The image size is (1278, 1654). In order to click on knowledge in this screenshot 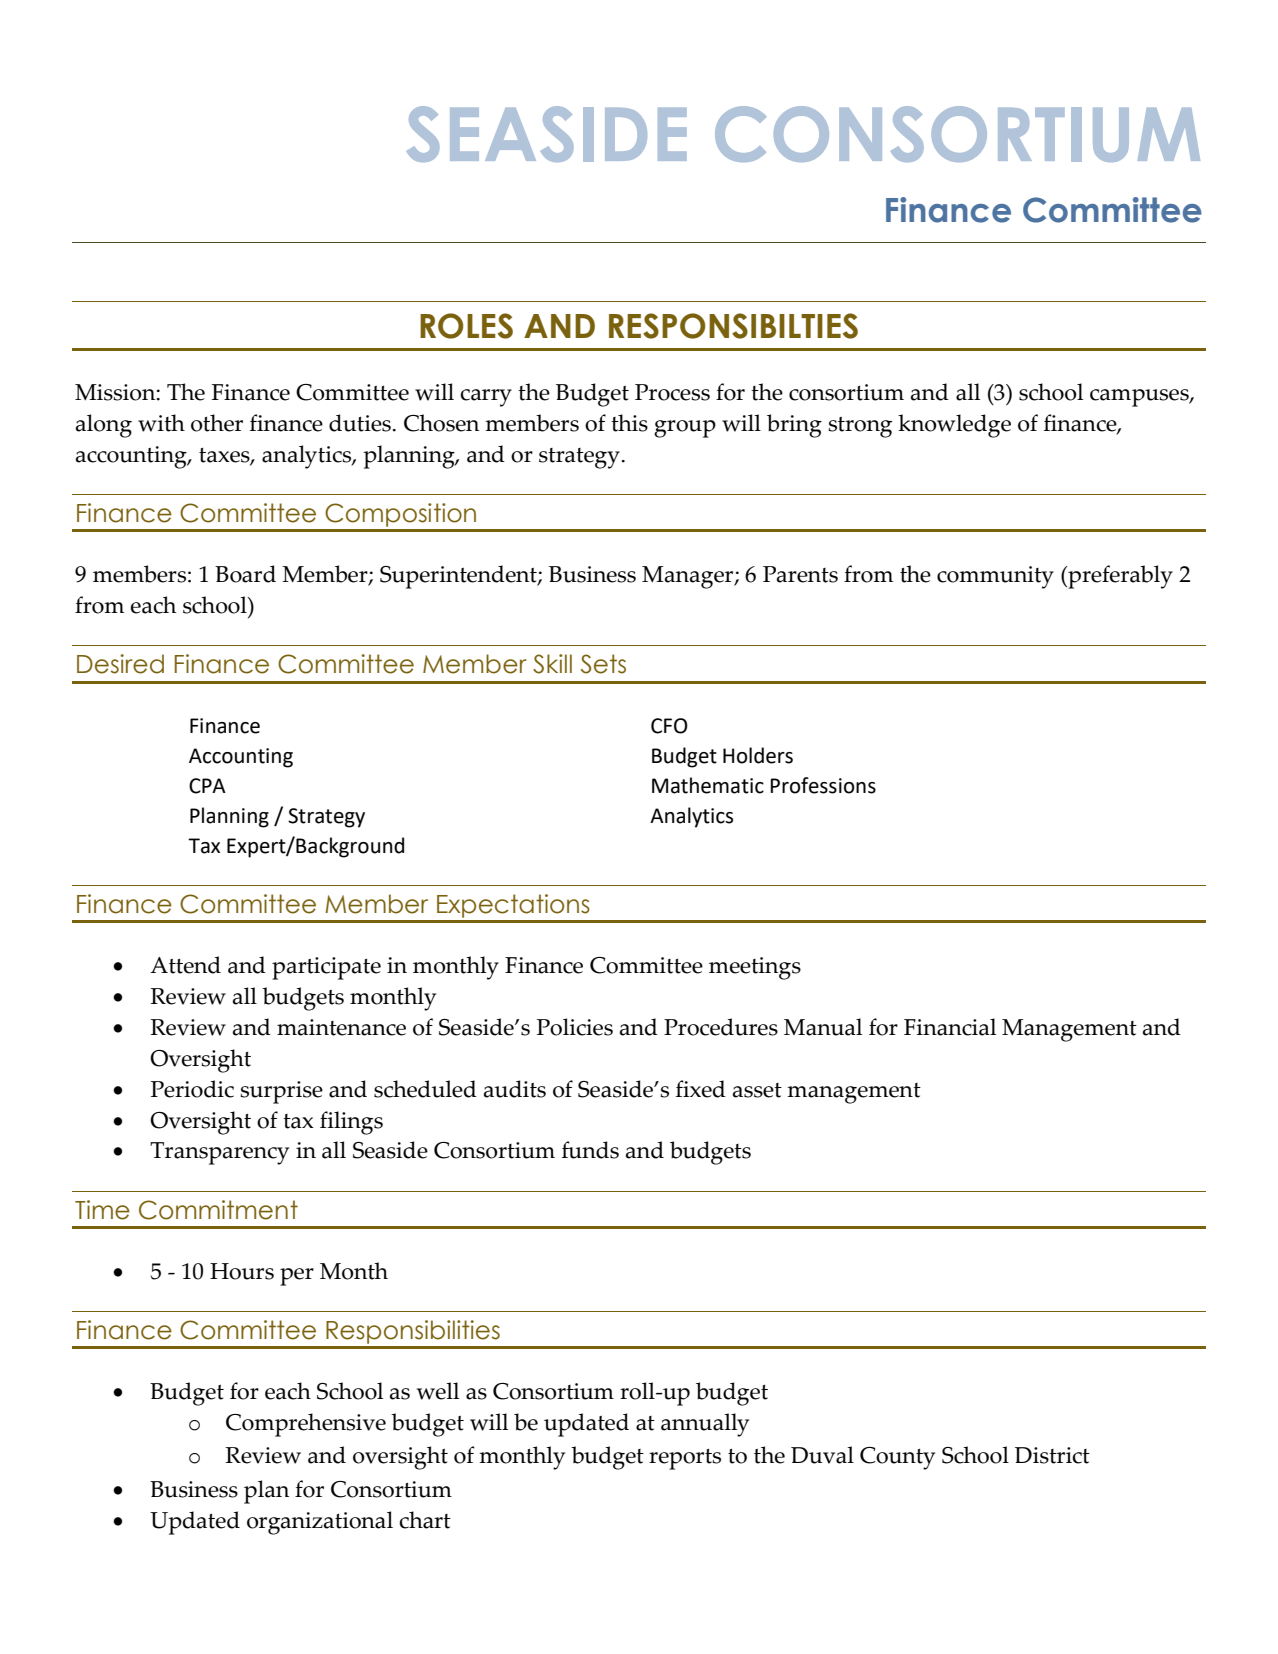, I will do `click(954, 426)`.
